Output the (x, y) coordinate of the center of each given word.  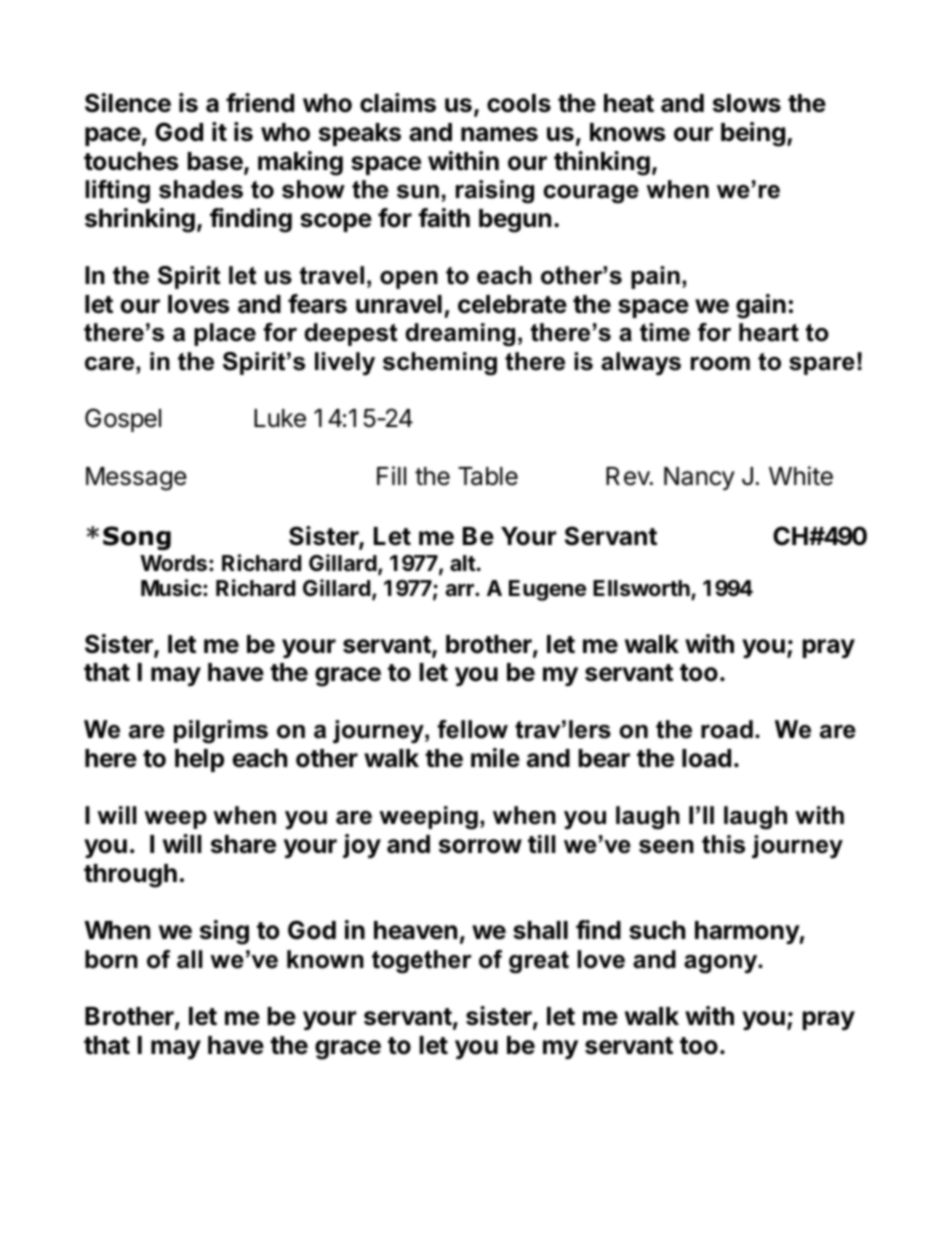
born (111, 959)
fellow (472, 729)
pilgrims (221, 732)
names (499, 134)
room (720, 364)
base (216, 162)
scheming (440, 364)
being (753, 134)
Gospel (123, 420)
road (727, 729)
